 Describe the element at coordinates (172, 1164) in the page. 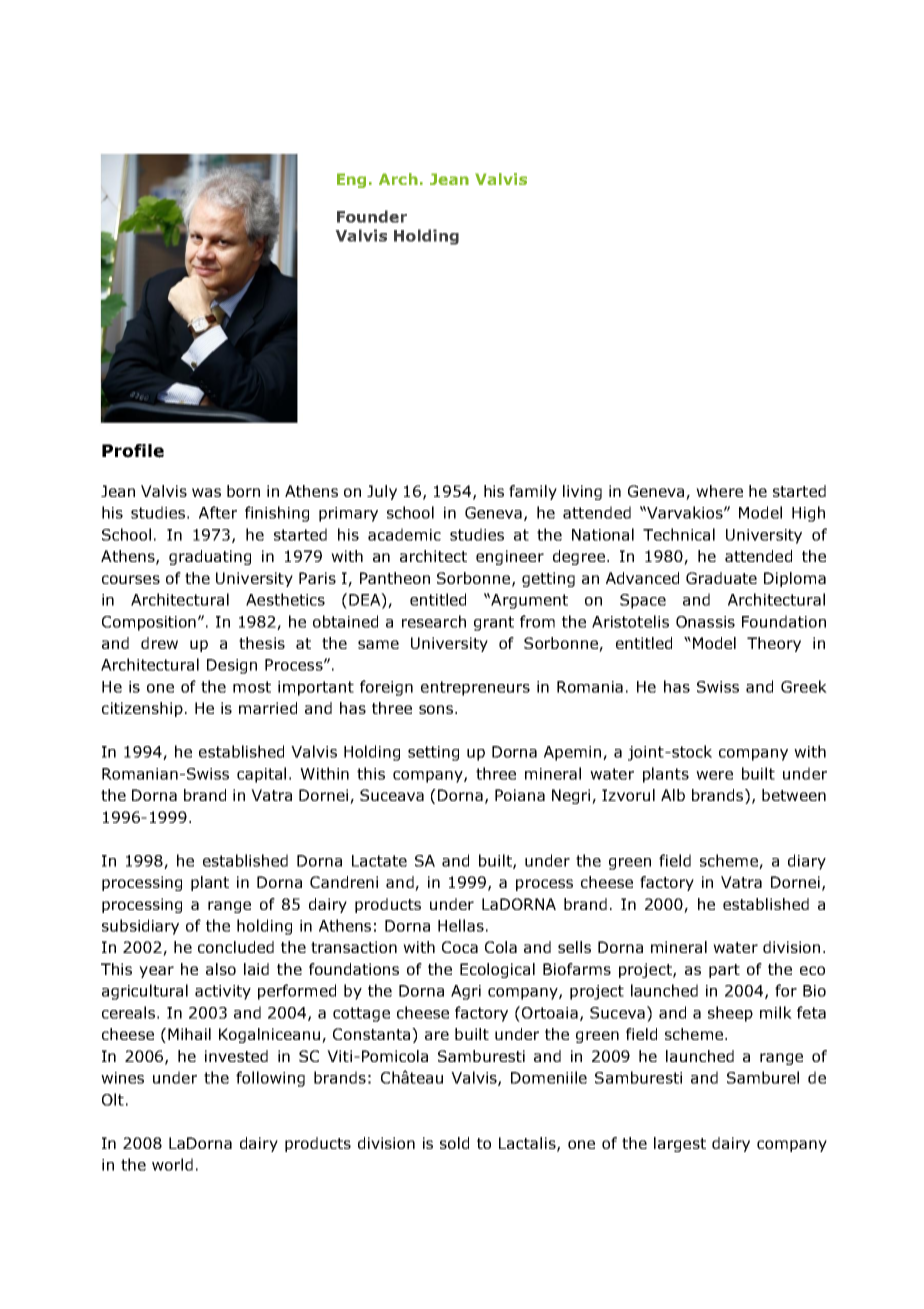

I see `world` at that location.
